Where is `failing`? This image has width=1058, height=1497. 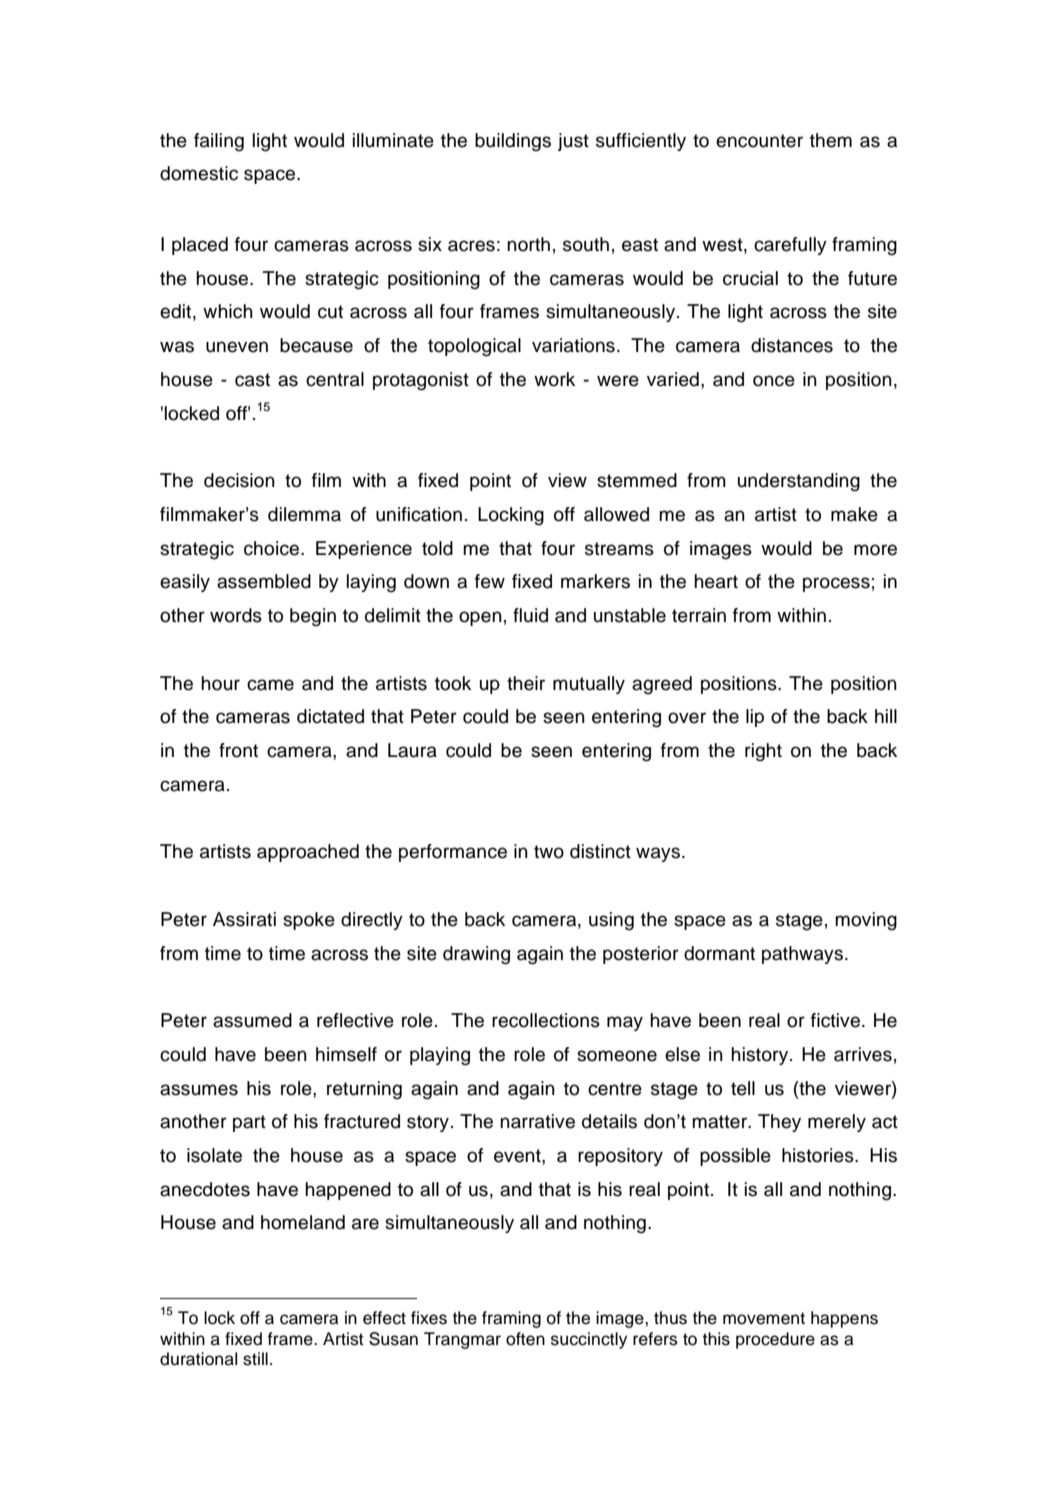
failing is located at coordinates (219, 142).
